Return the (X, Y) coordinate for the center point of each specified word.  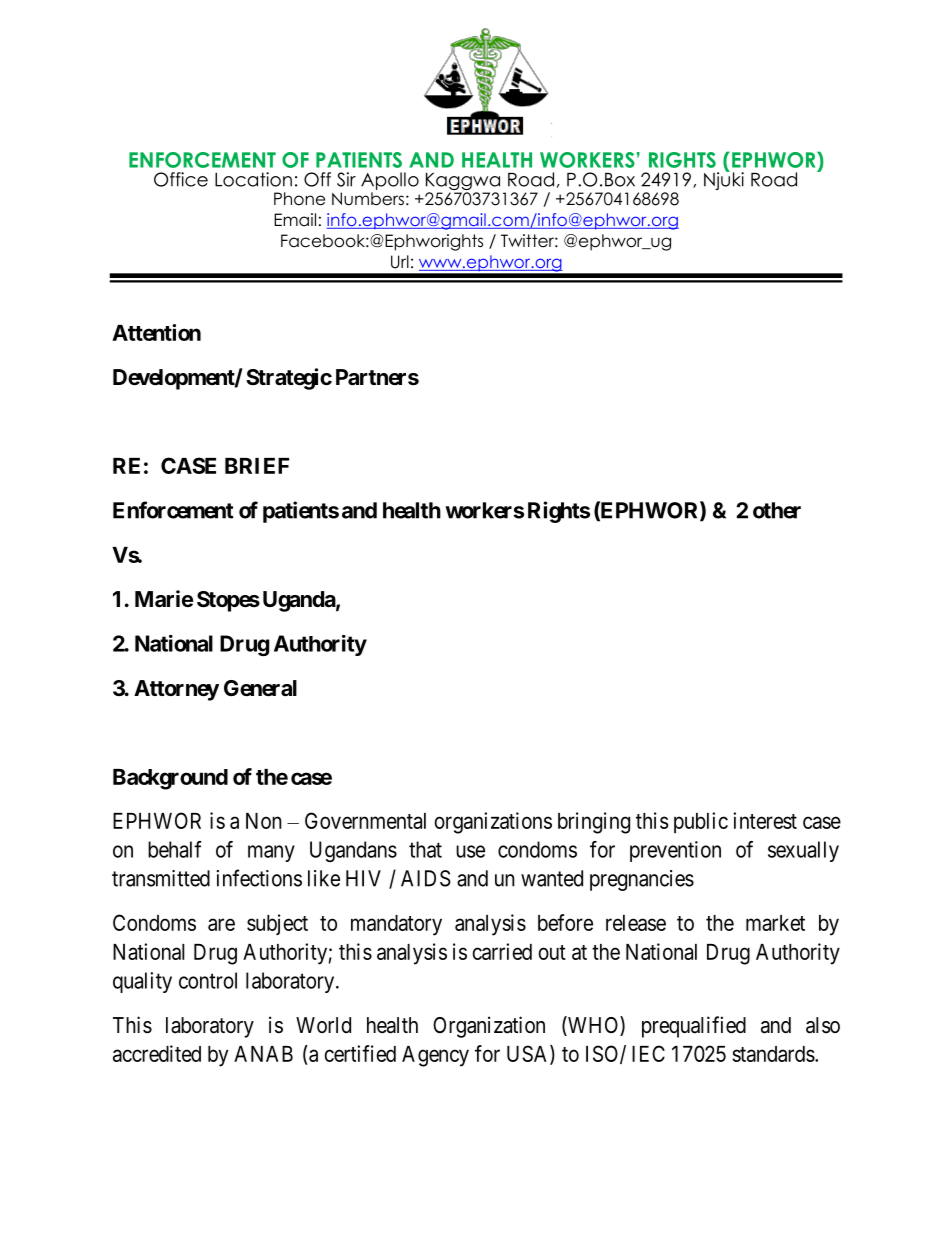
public (701, 823)
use (470, 851)
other (777, 510)
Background (170, 779)
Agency (435, 1056)
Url (400, 262)
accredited (157, 1053)
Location (253, 179)
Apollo (390, 181)
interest (765, 820)
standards (773, 1054)
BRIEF (257, 466)
